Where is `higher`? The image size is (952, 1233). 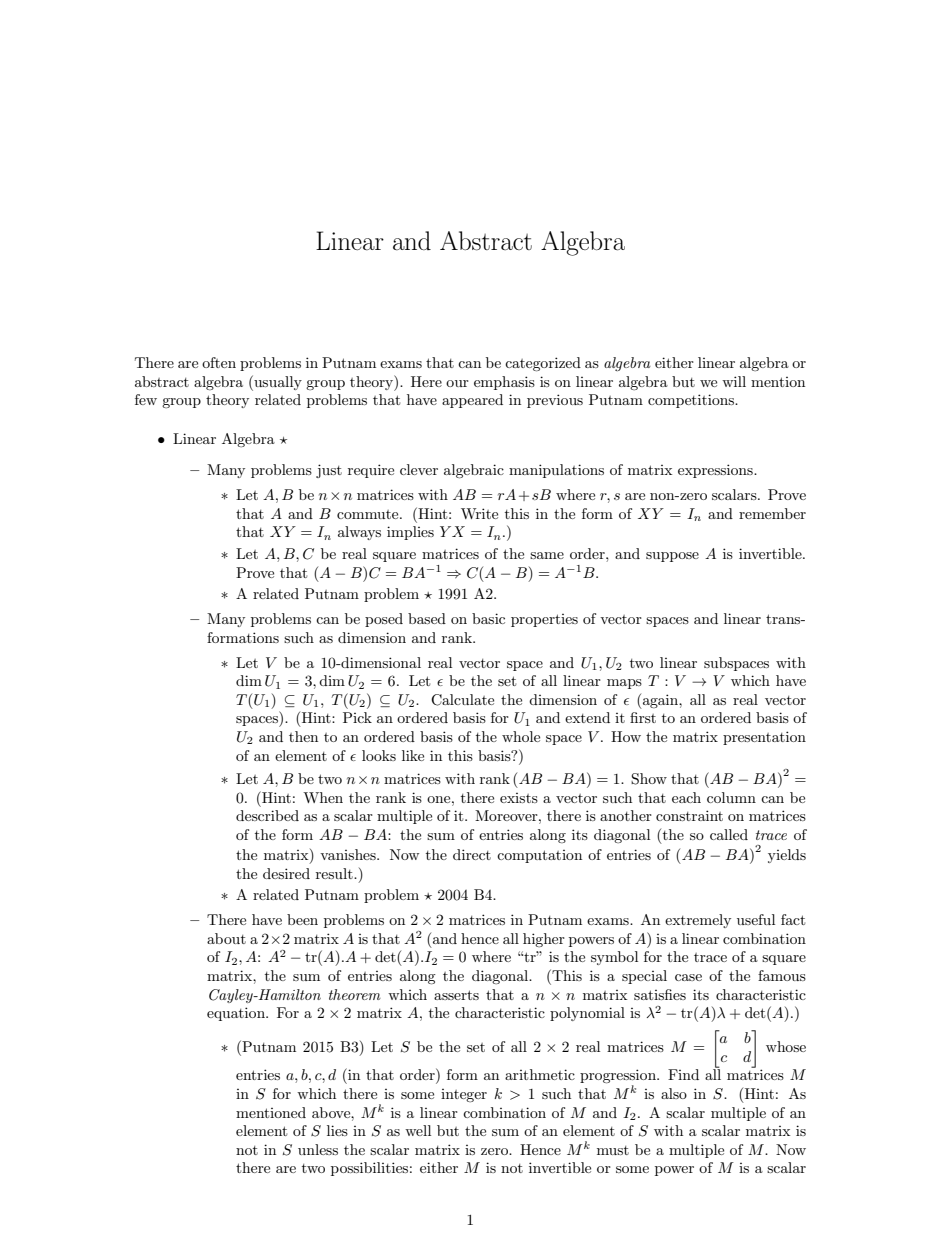
higher is located at coordinates (544, 940).
